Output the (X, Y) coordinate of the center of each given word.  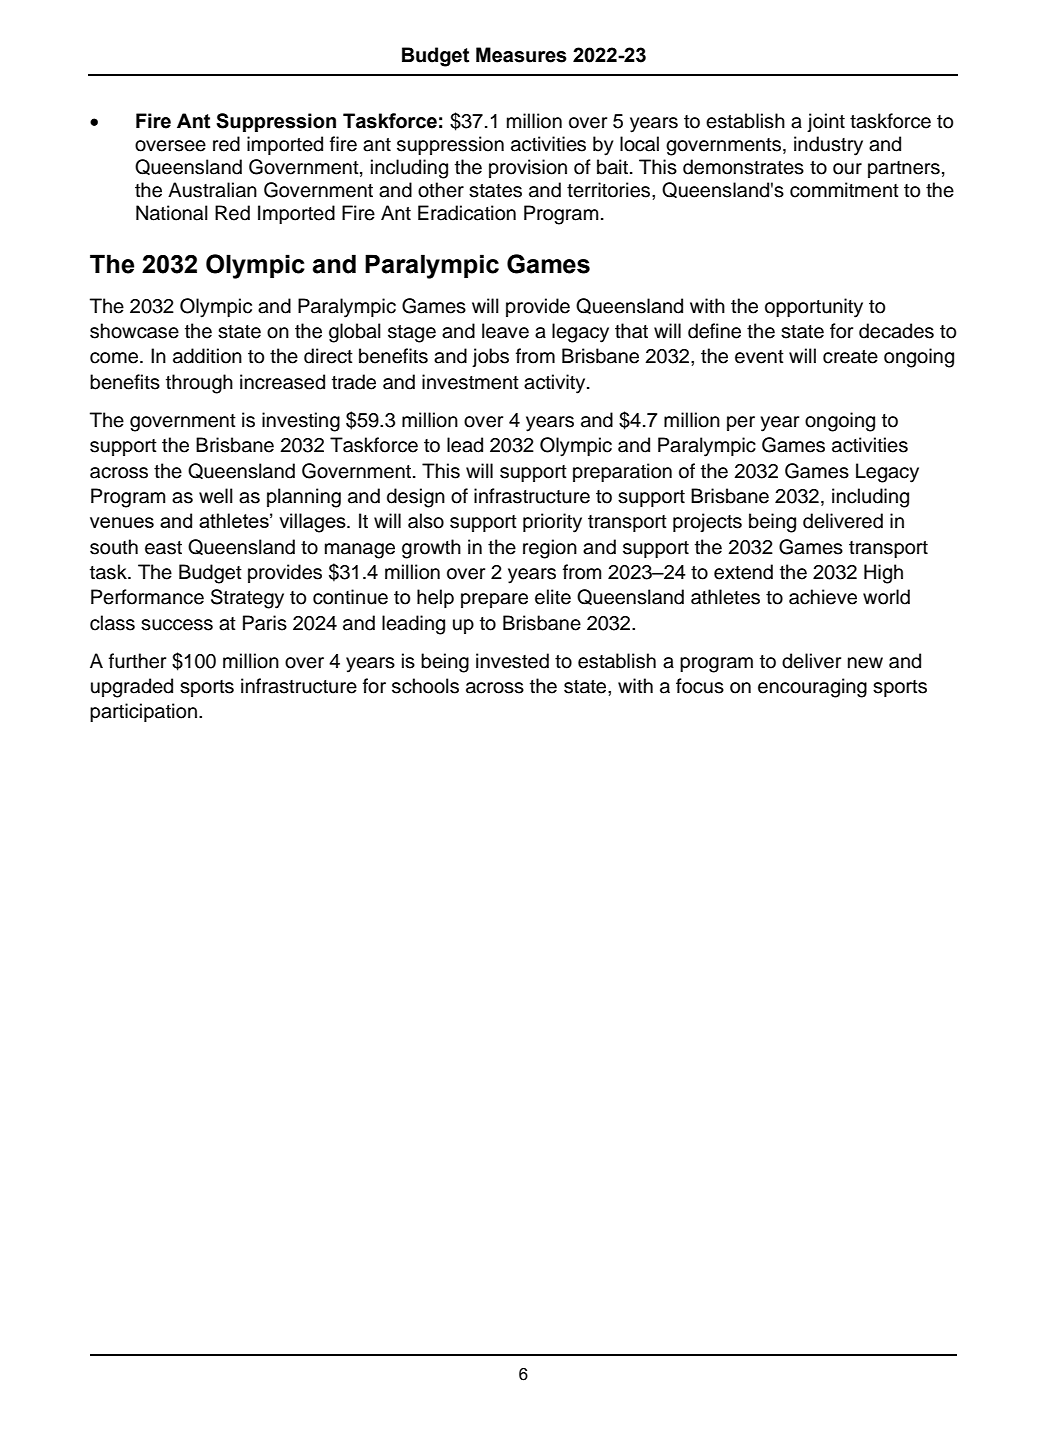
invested (512, 661)
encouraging (812, 688)
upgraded (132, 688)
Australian (212, 190)
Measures (521, 55)
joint (826, 122)
